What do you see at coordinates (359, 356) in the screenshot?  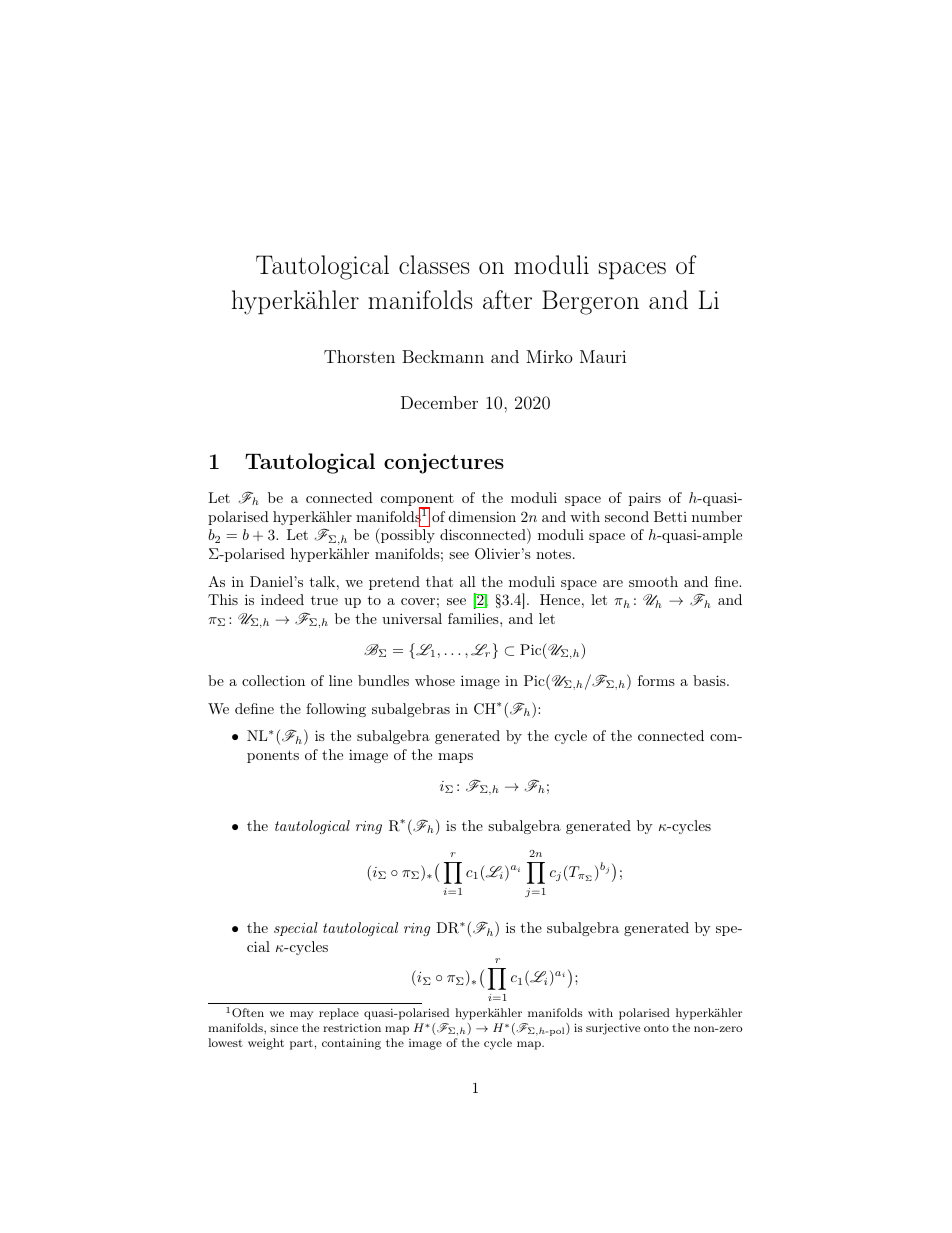 I see `Thorsten` at bounding box center [359, 356].
